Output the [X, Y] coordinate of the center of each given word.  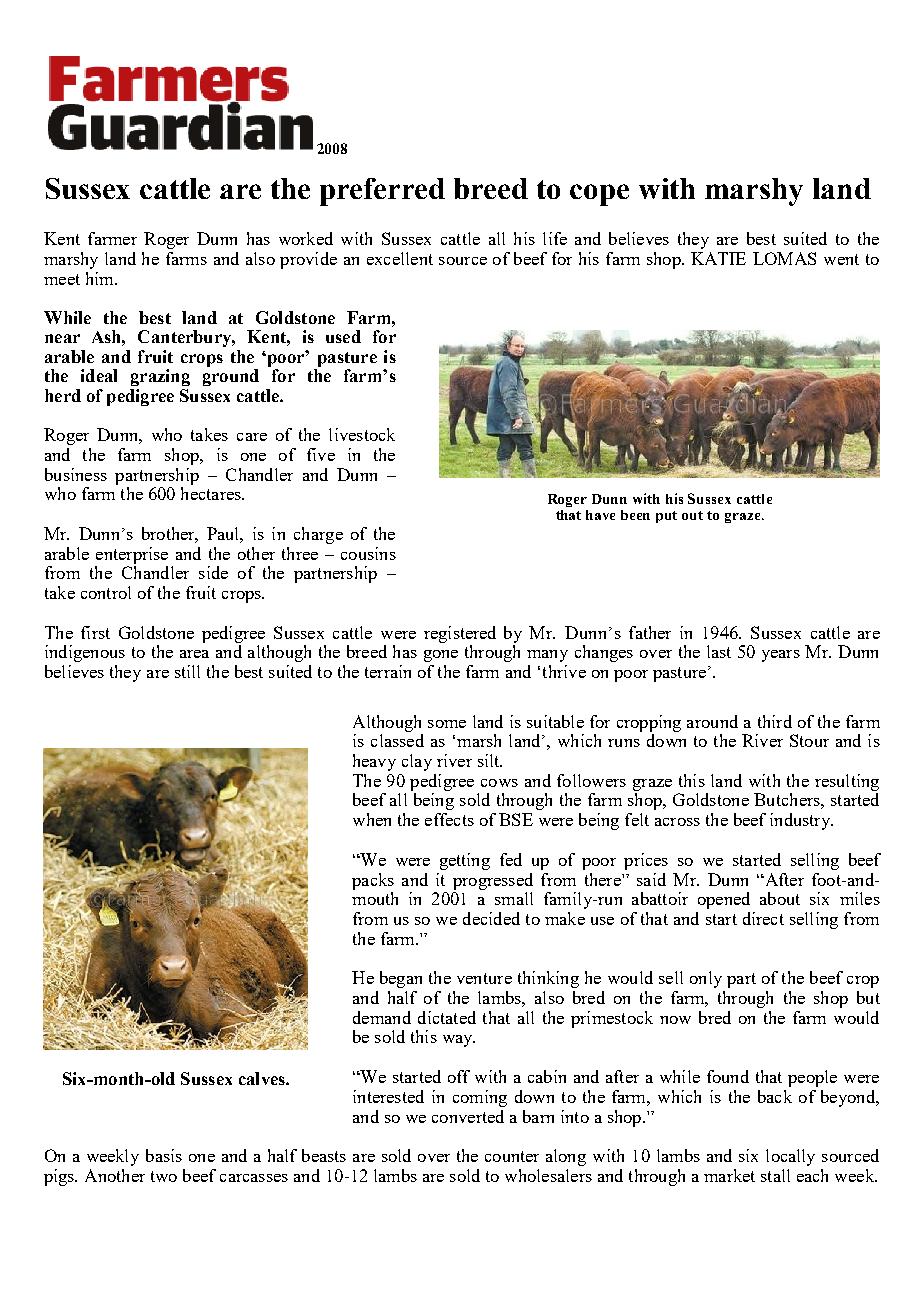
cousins [368, 553]
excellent [400, 258]
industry [801, 821]
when [372, 819]
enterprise [132, 555]
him [101, 278]
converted [468, 1116]
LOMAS [784, 258]
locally [790, 1157]
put [666, 517]
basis [164, 1155]
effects [449, 819]
